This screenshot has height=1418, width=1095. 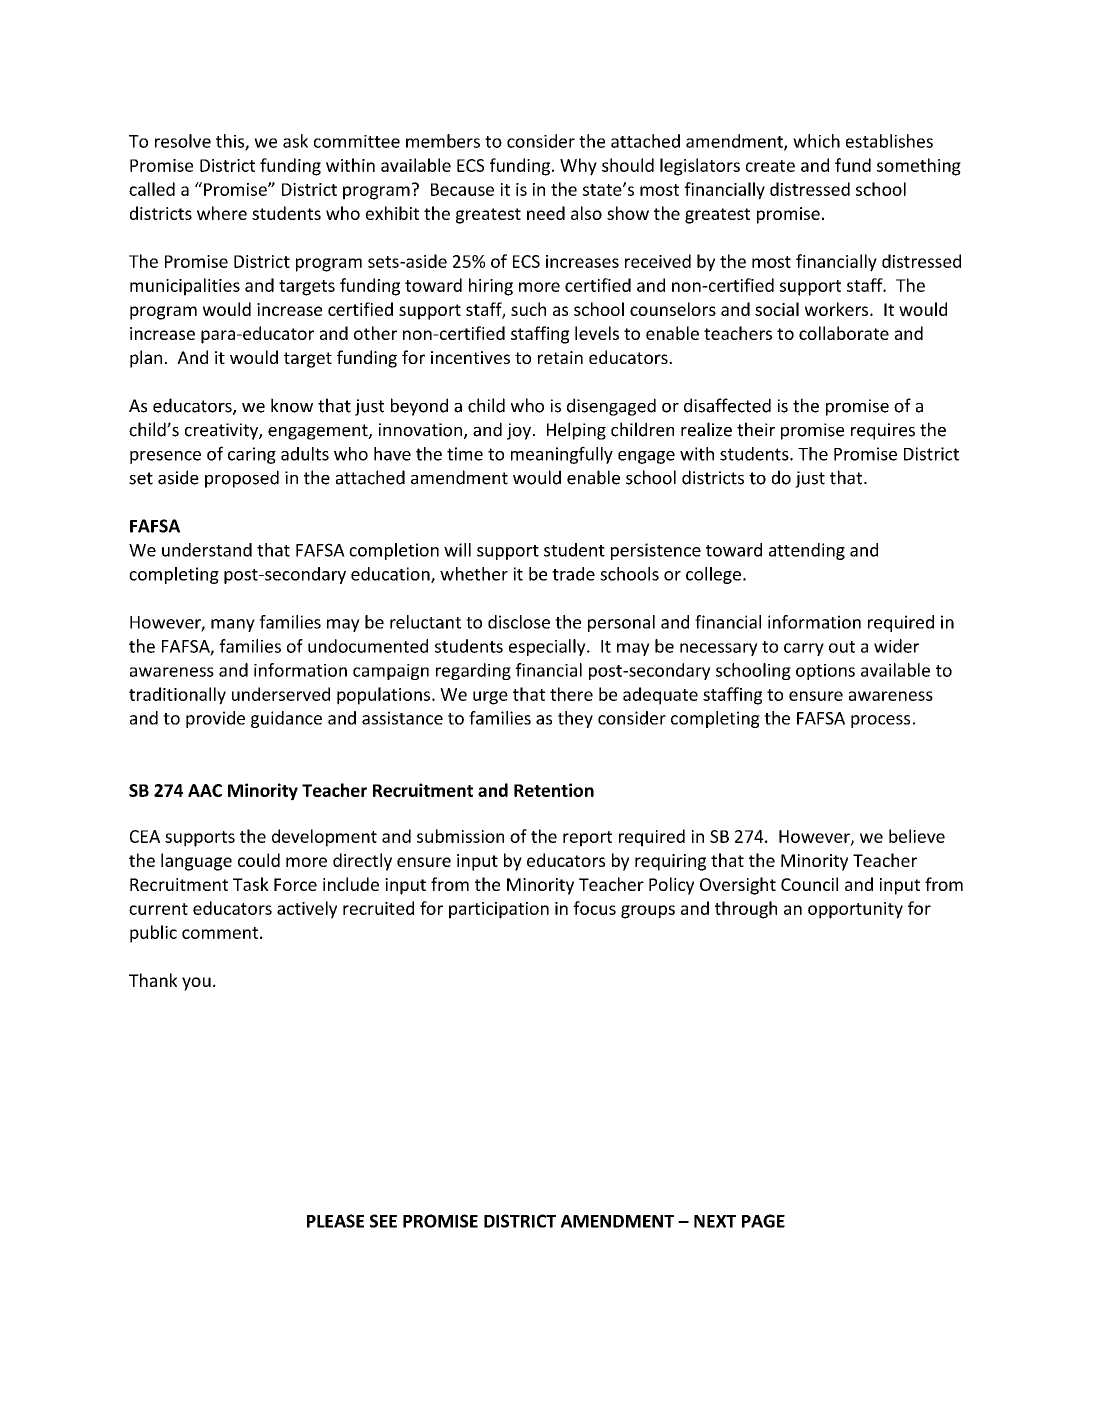 What do you see at coordinates (825, 672) in the screenshot?
I see `options` at bounding box center [825, 672].
